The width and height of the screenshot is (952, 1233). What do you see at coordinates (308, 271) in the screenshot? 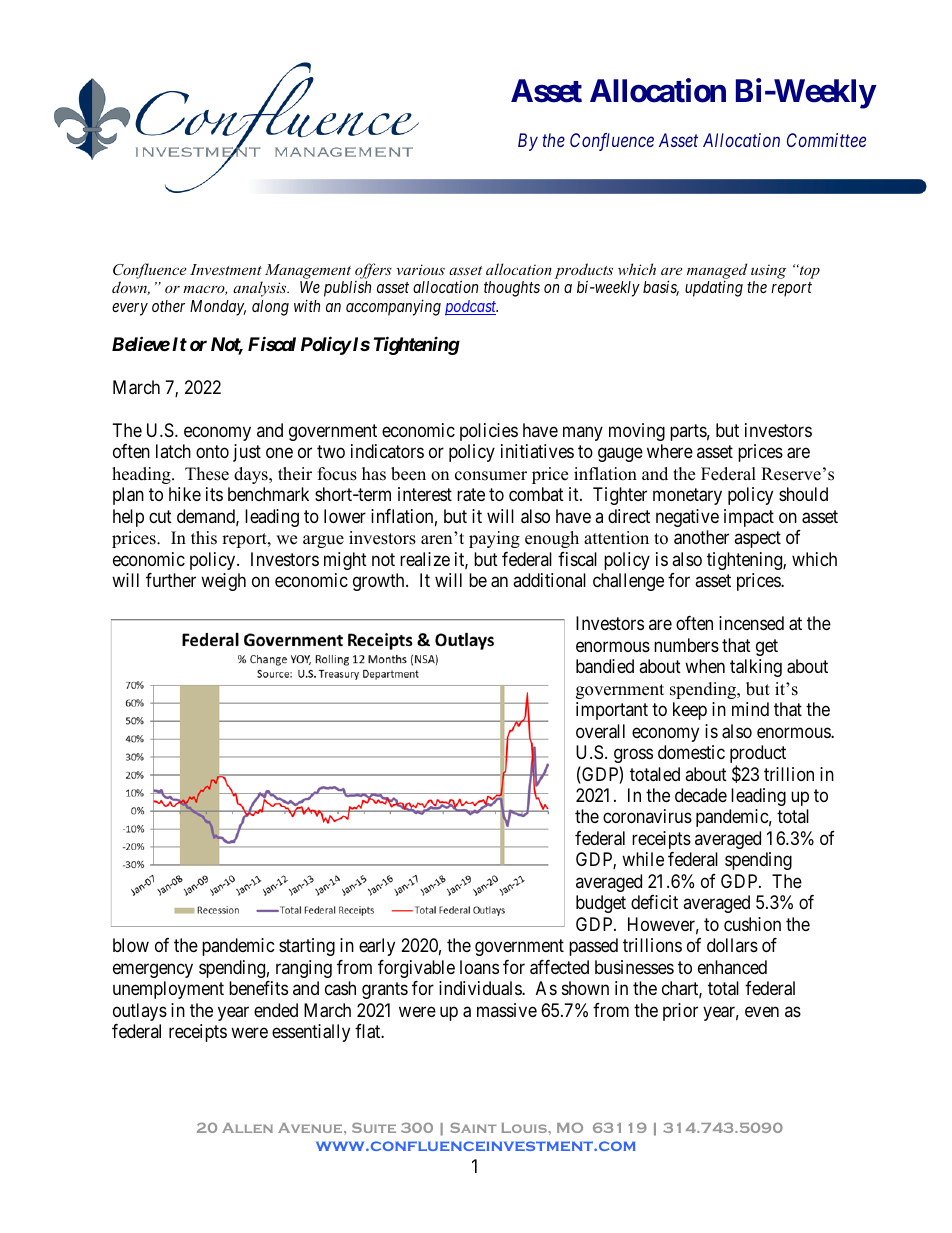
I see `Management` at bounding box center [308, 271].
